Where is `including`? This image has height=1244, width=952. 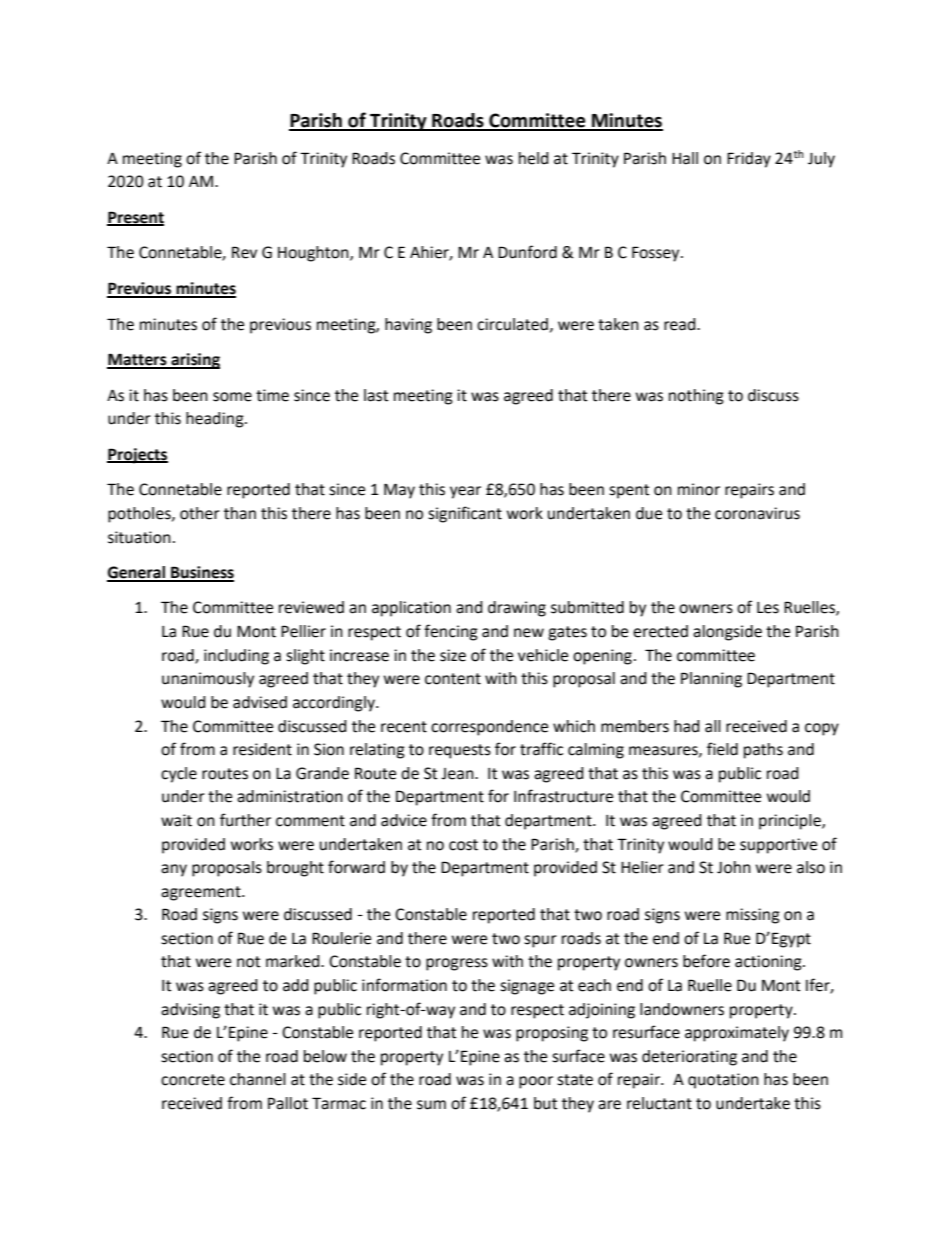 including is located at coordinates (236, 657).
